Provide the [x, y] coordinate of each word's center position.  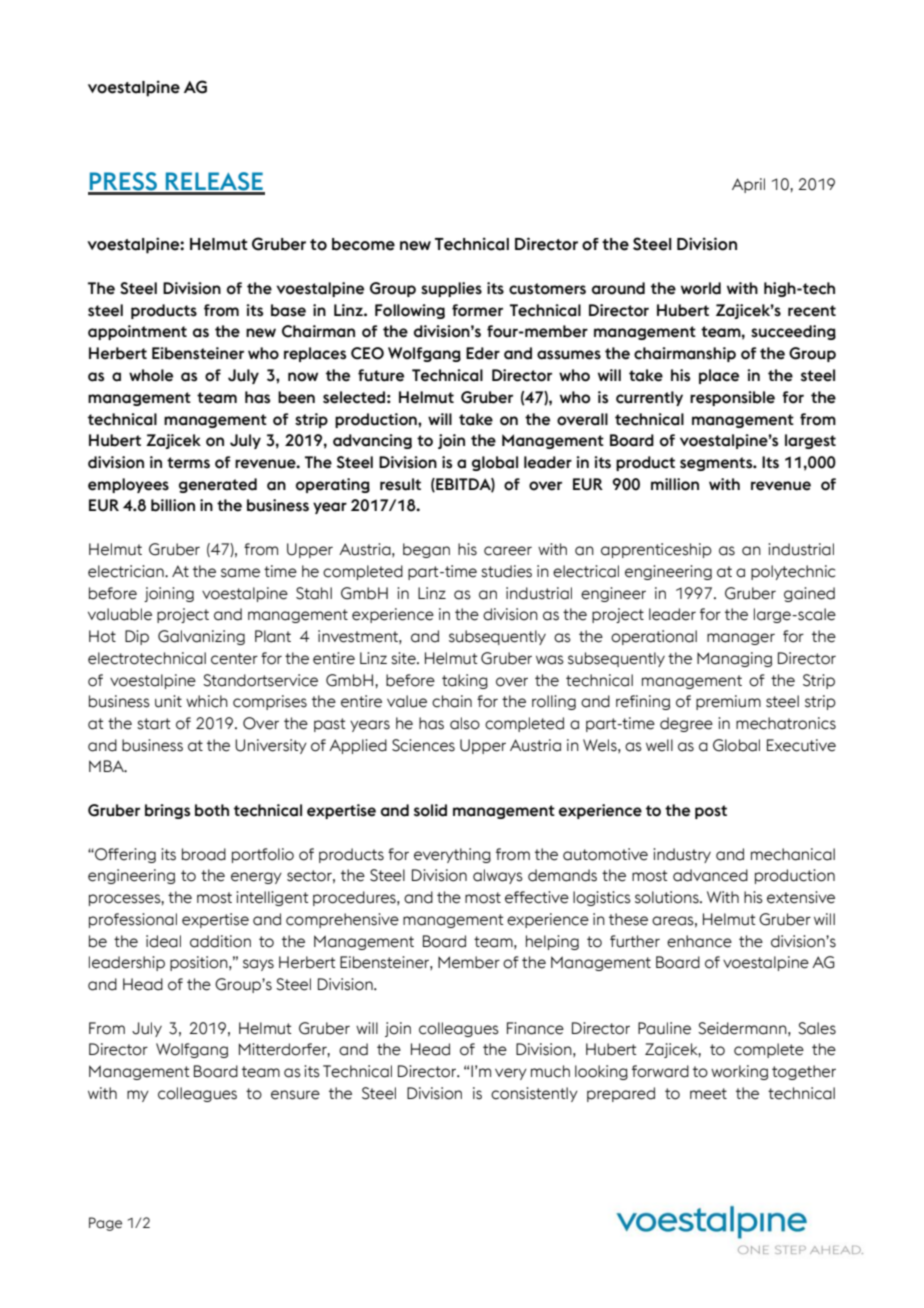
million [675, 484]
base [288, 310]
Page [105, 1224]
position [200, 963]
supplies [451, 289]
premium [728, 702]
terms [188, 463]
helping [552, 942]
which [207, 701]
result [400, 484]
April [748, 185]
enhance [699, 941]
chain [452, 701]
